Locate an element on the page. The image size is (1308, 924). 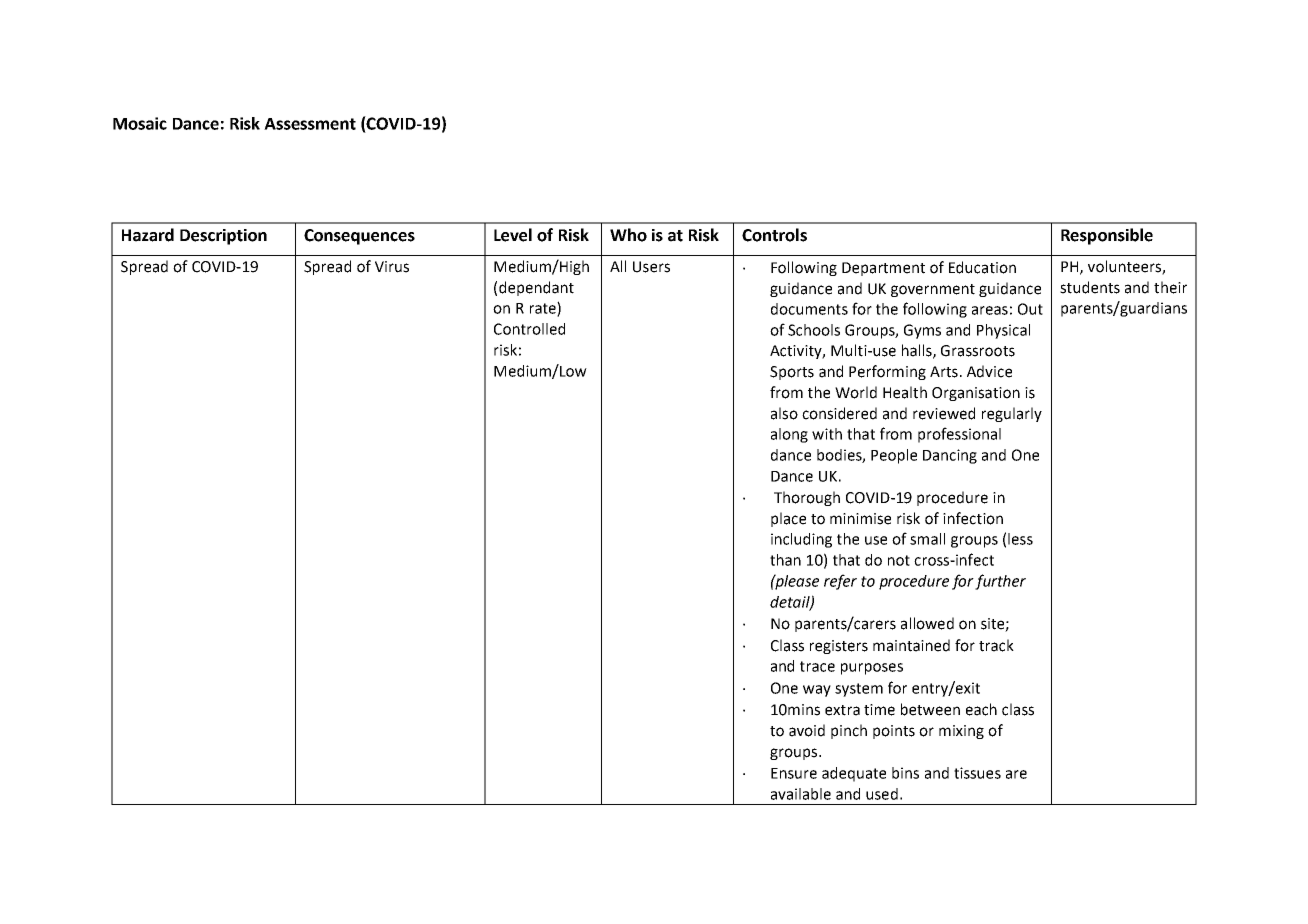
Controlled is located at coordinates (529, 329).
